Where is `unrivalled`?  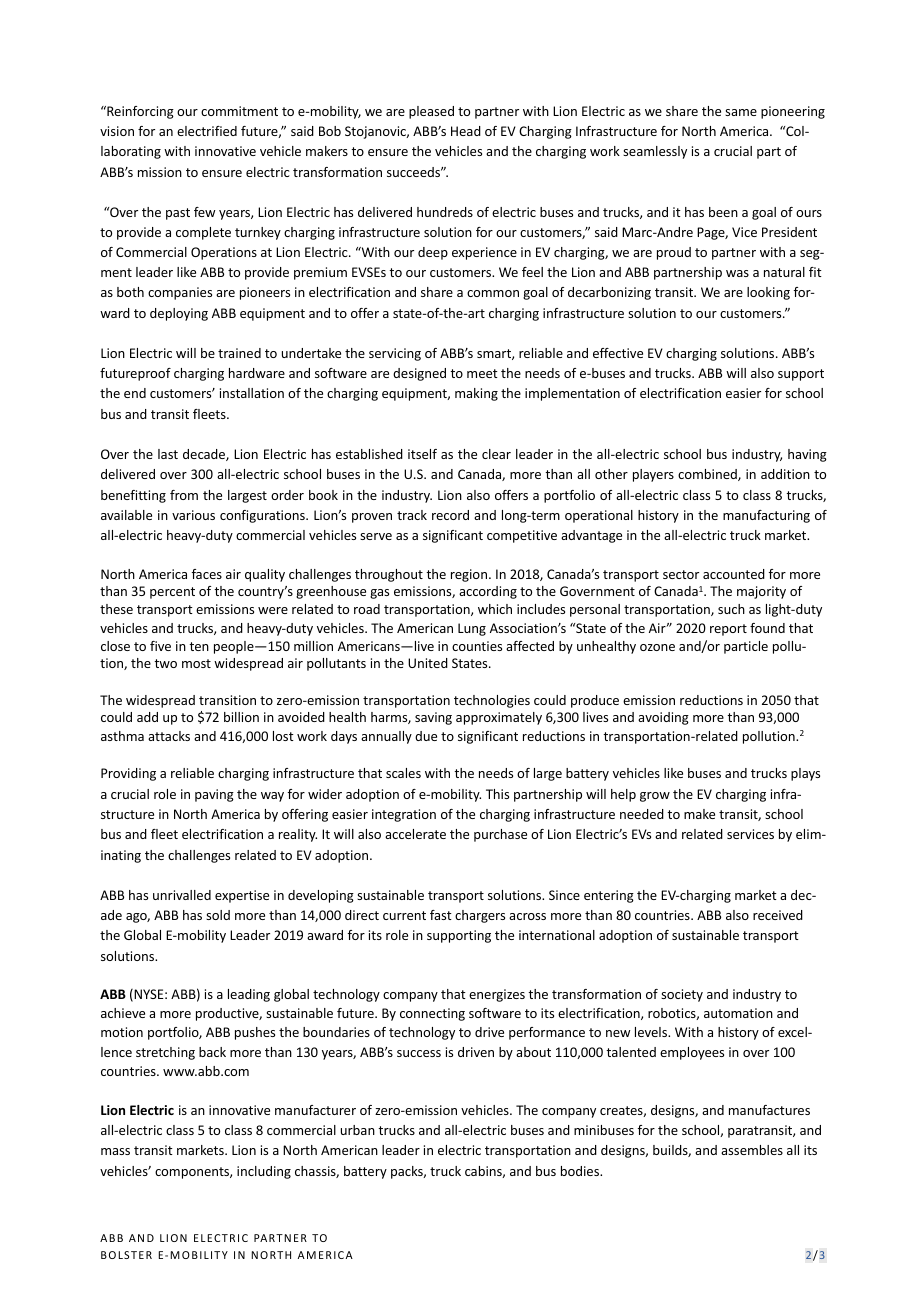 unrivalled is located at coordinates (182, 895).
